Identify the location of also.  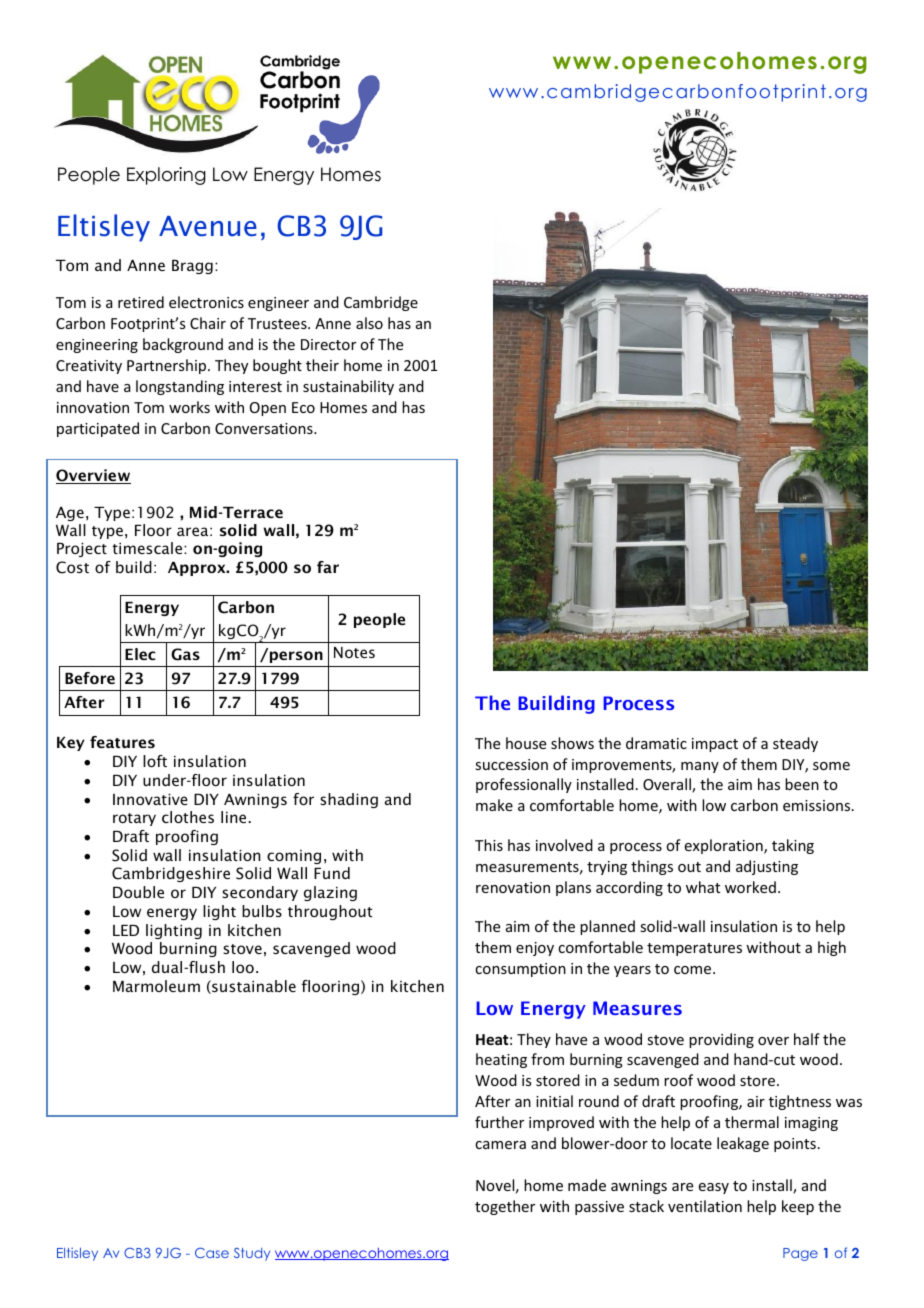
(369, 323).
